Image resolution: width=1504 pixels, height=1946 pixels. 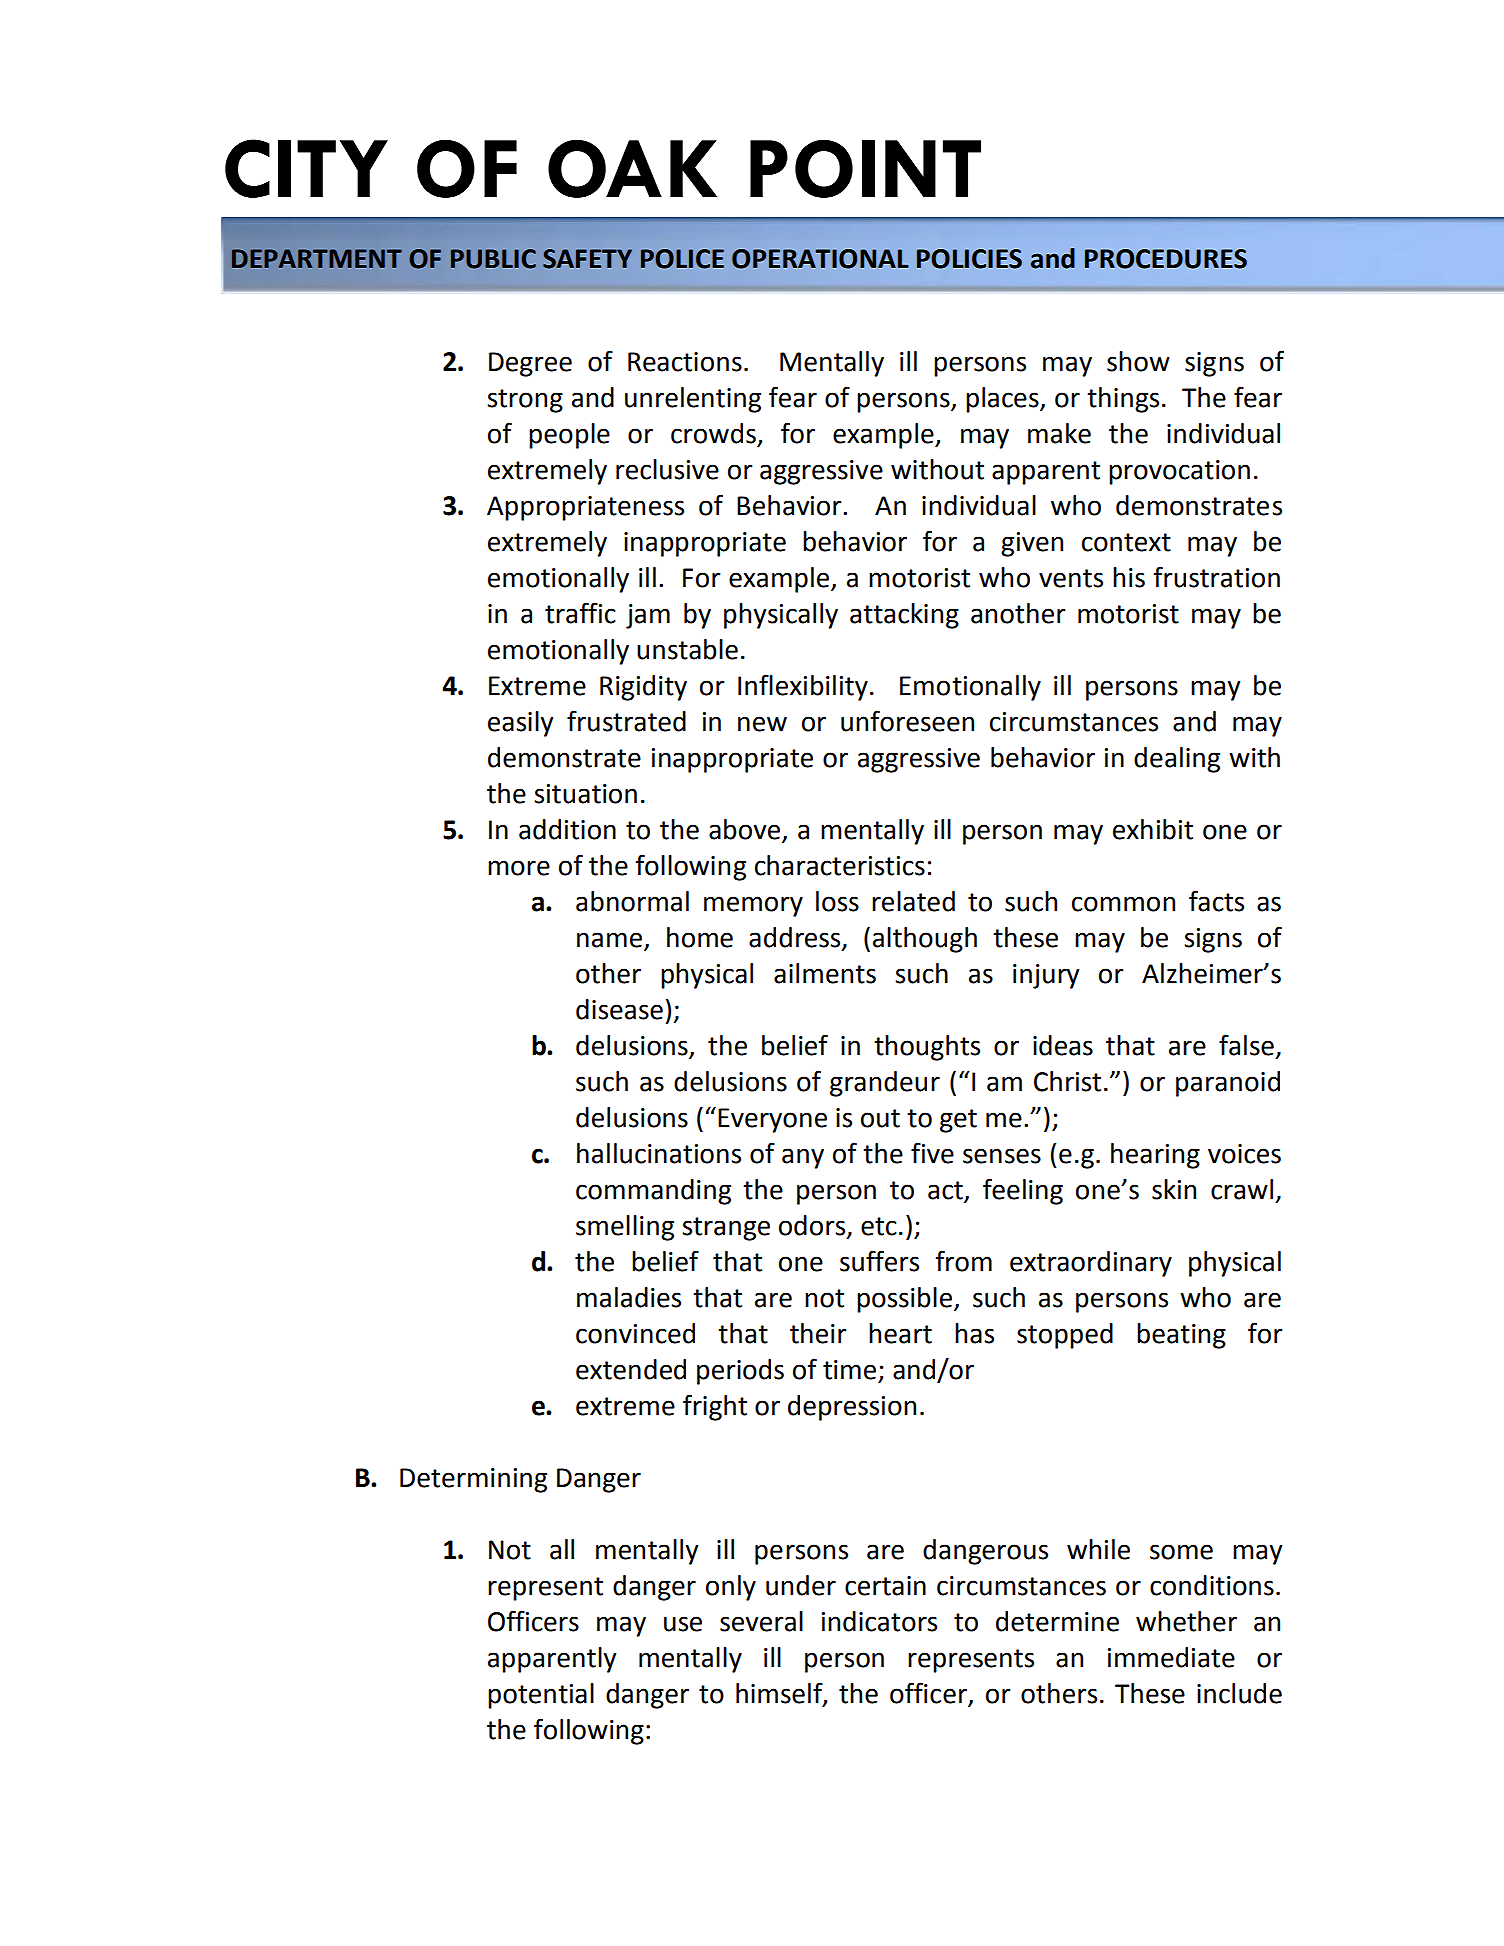 What do you see at coordinates (493, 259) in the page?
I see `PUBLIC` at bounding box center [493, 259].
